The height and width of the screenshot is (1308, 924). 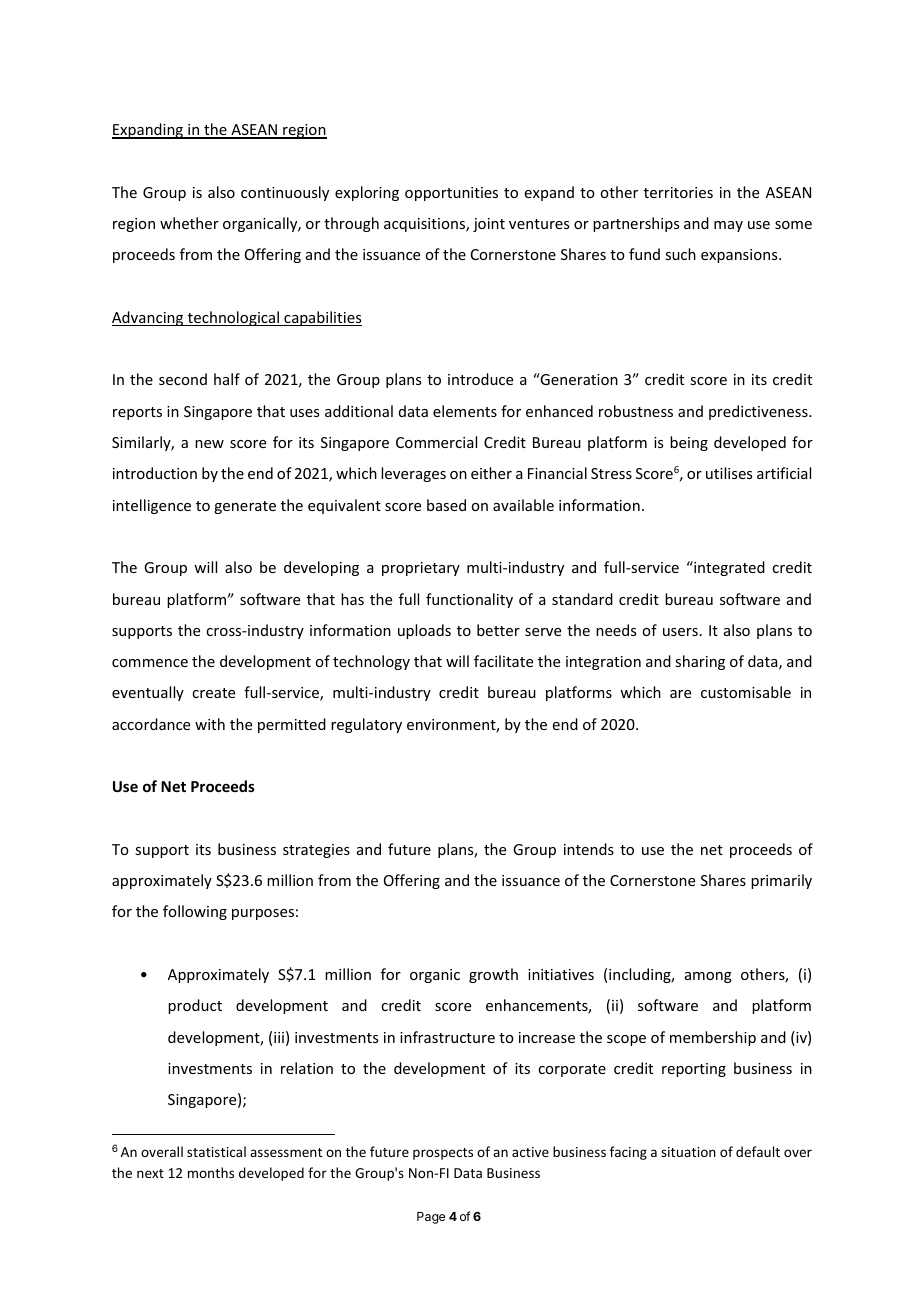 I want to click on new, so click(x=209, y=444).
